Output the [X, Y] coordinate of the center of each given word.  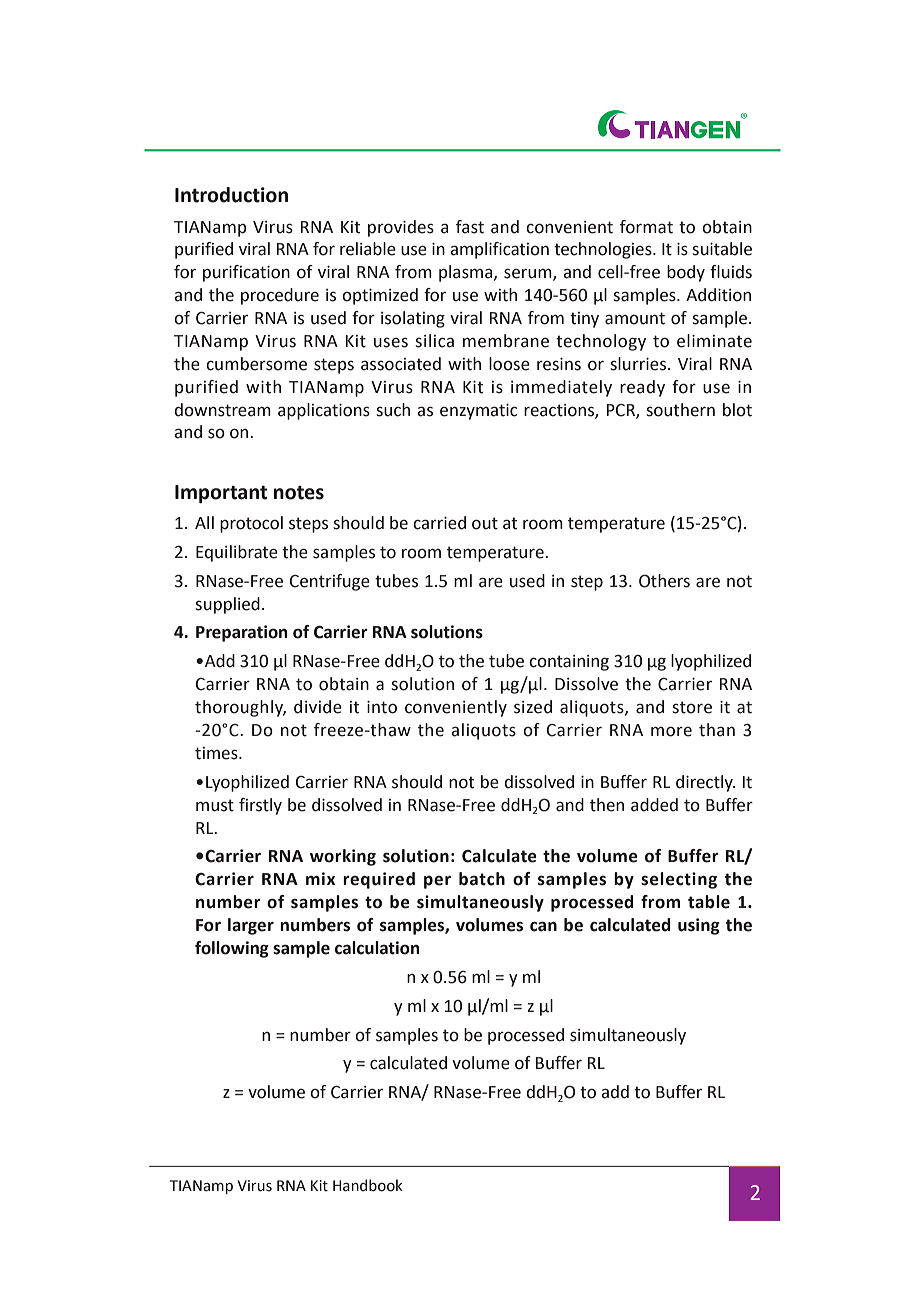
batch [482, 879]
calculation [377, 948]
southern [680, 410]
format [646, 227]
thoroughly [240, 708]
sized [533, 707]
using [699, 926]
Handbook [368, 1185]
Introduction [231, 195]
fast [470, 227]
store [692, 707]
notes [299, 493]
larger [251, 926]
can [543, 926]
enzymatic [478, 412]
